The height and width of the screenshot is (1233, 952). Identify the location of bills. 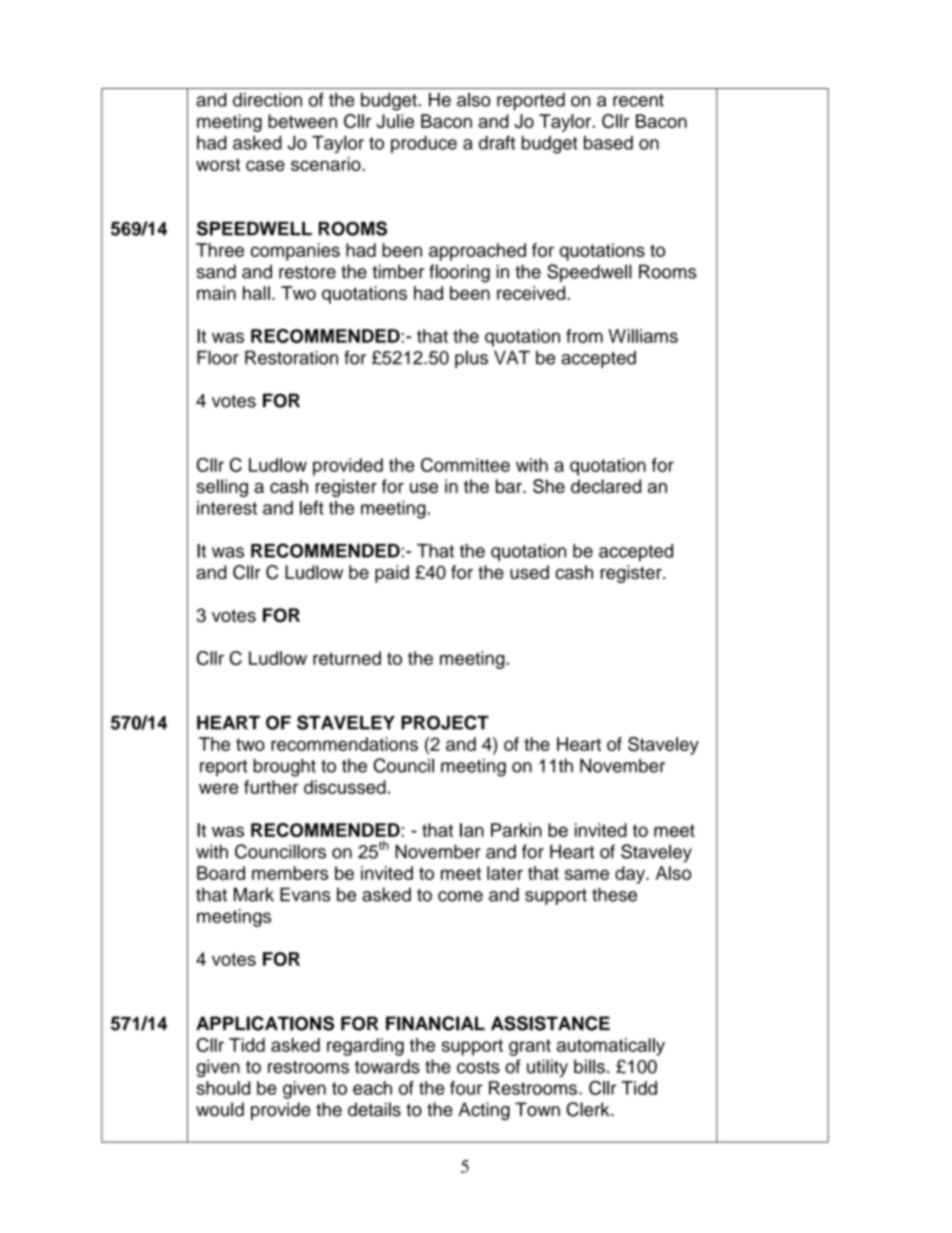
(589, 1066).
